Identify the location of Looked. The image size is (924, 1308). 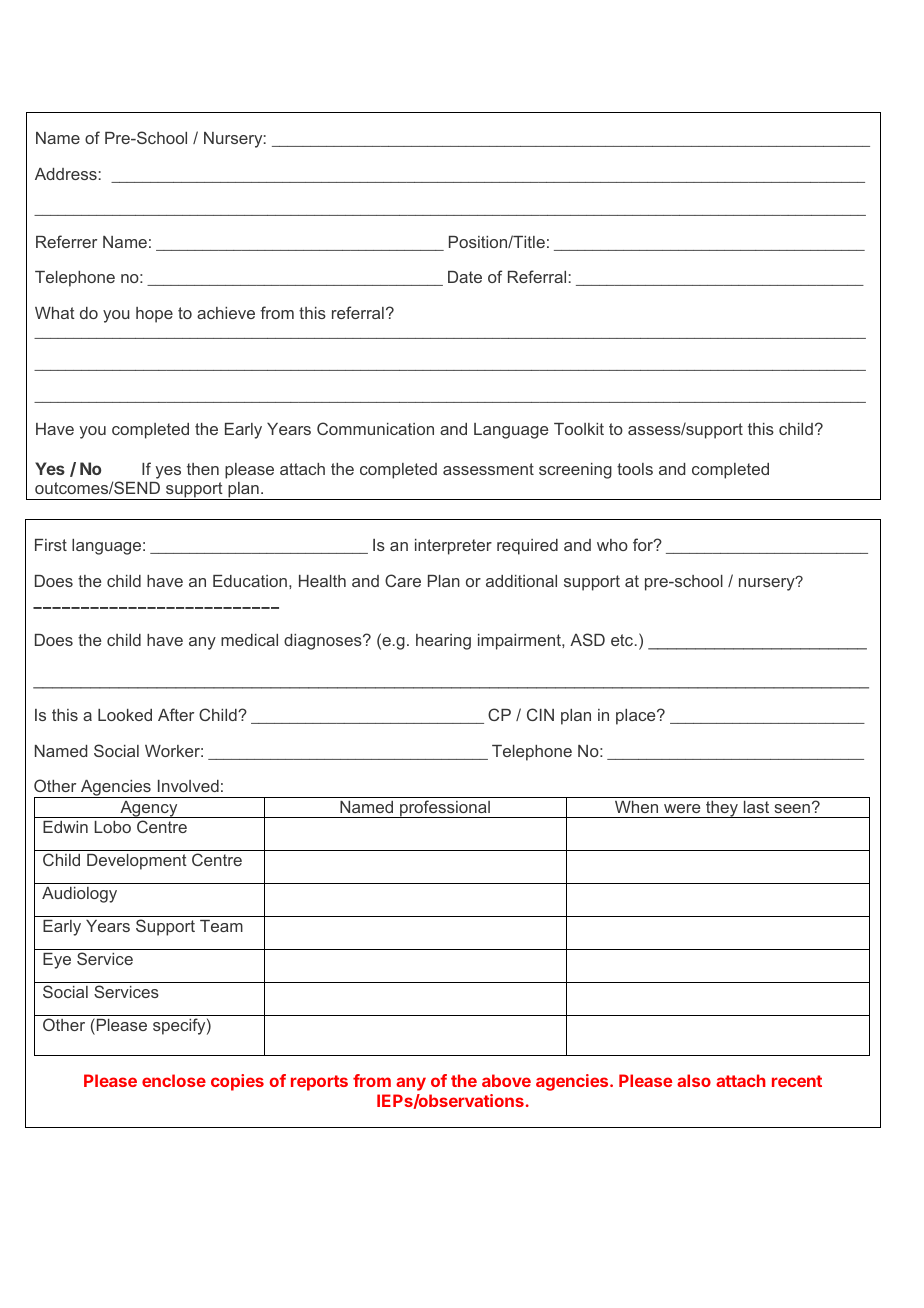
(125, 715).
